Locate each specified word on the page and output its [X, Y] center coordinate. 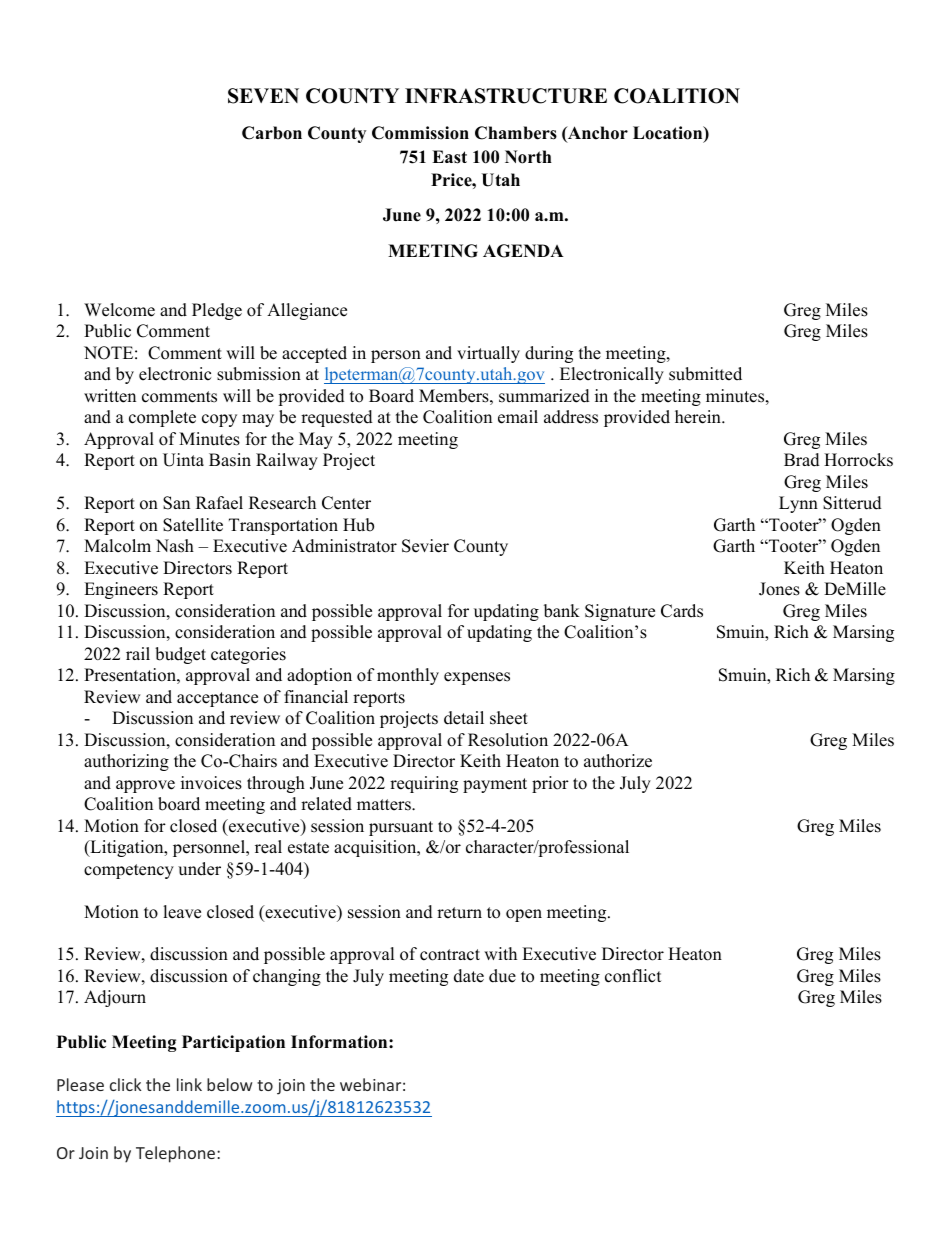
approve [145, 786]
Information [340, 1042]
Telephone [177, 1154]
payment [495, 785]
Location [669, 134]
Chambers [516, 133]
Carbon [272, 133]
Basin [230, 460]
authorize [618, 761]
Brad [802, 460]
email [518, 417]
